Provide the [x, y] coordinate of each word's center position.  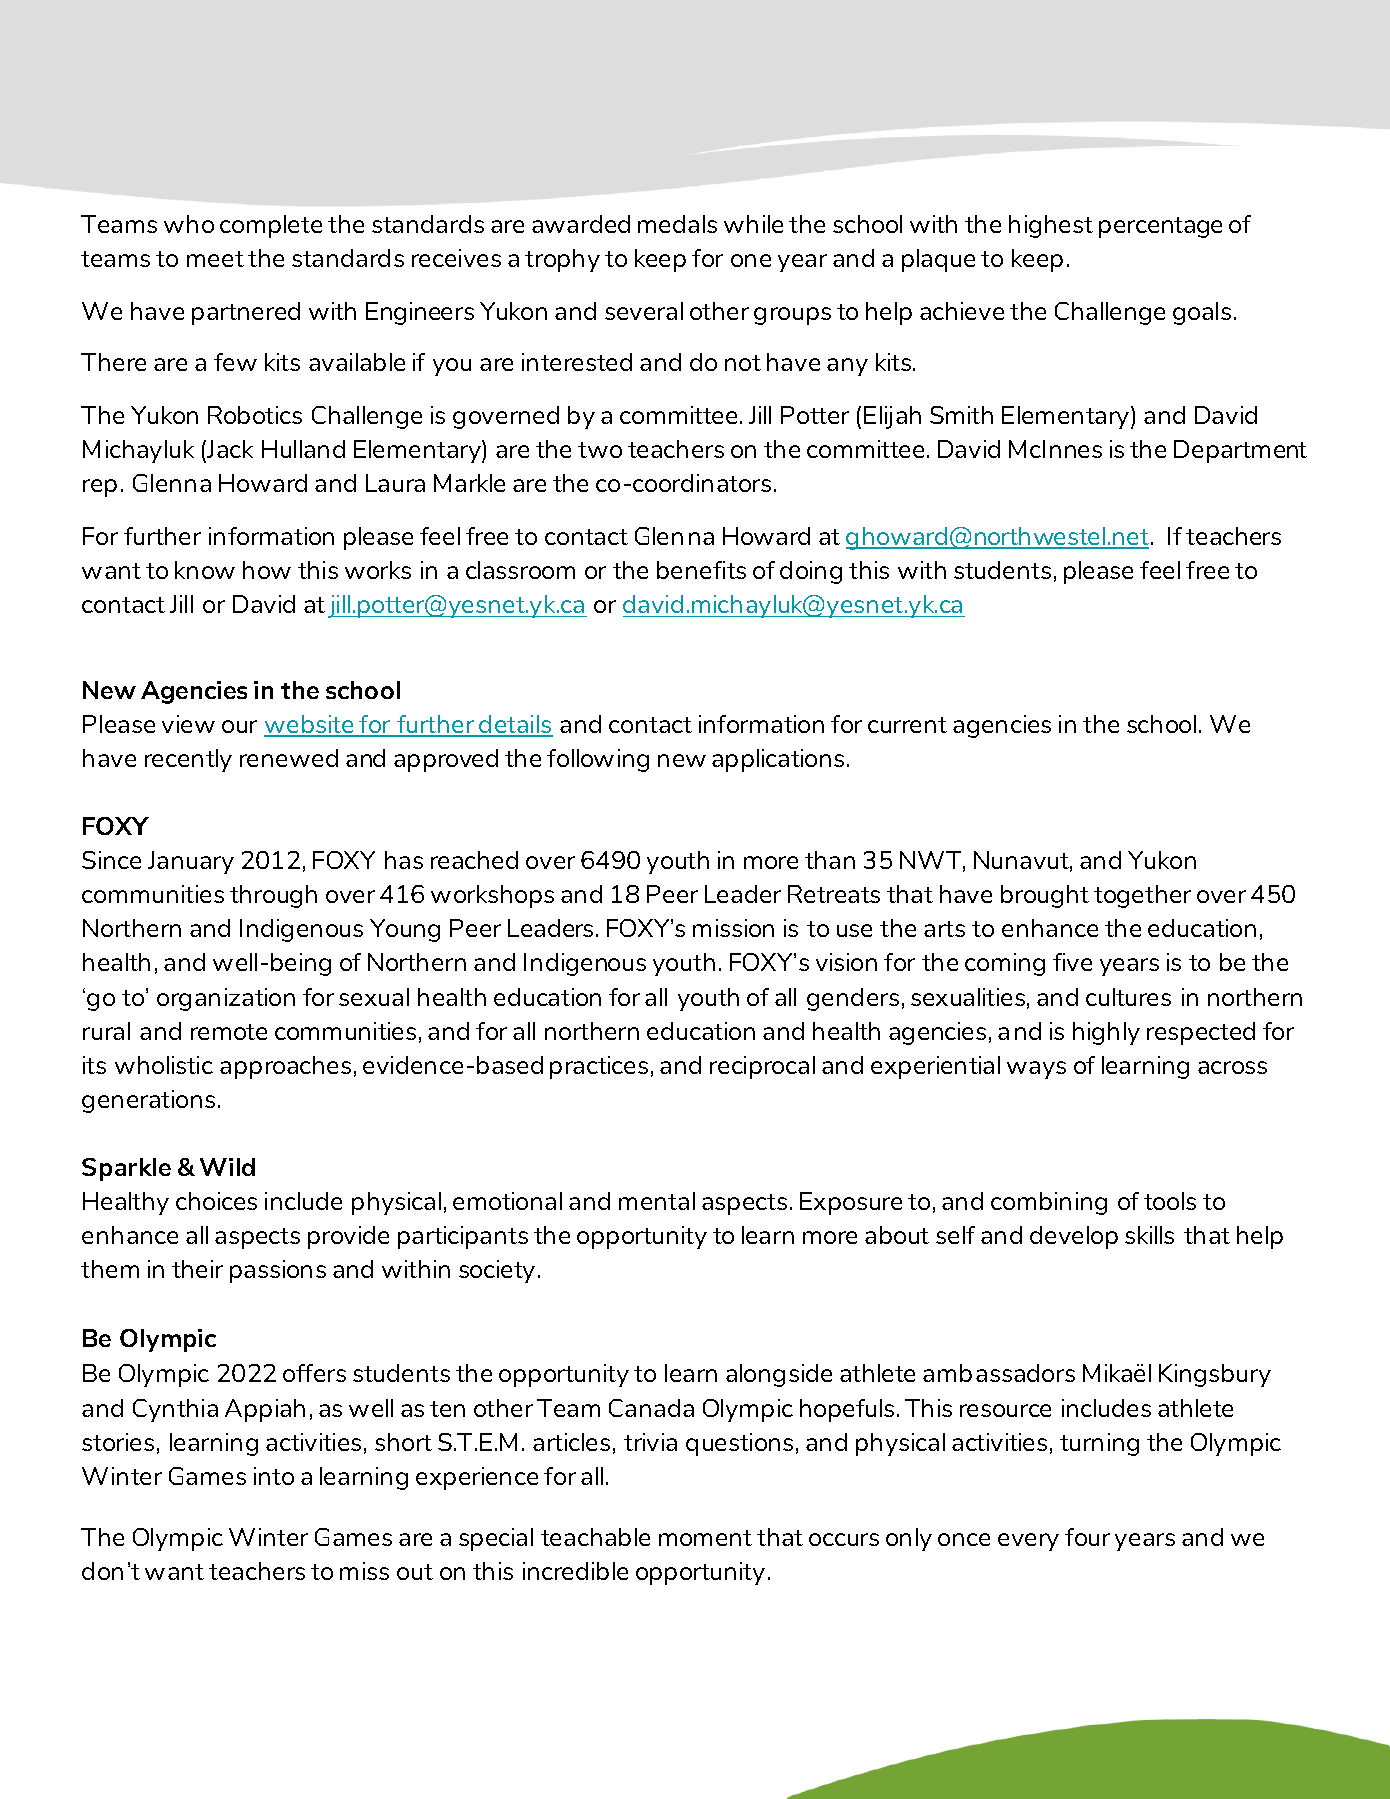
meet [215, 259]
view [188, 724]
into [274, 1476]
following [598, 760]
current [907, 725]
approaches [285, 1067]
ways [1036, 1070]
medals [677, 224]
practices [599, 1067]
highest [1051, 226]
